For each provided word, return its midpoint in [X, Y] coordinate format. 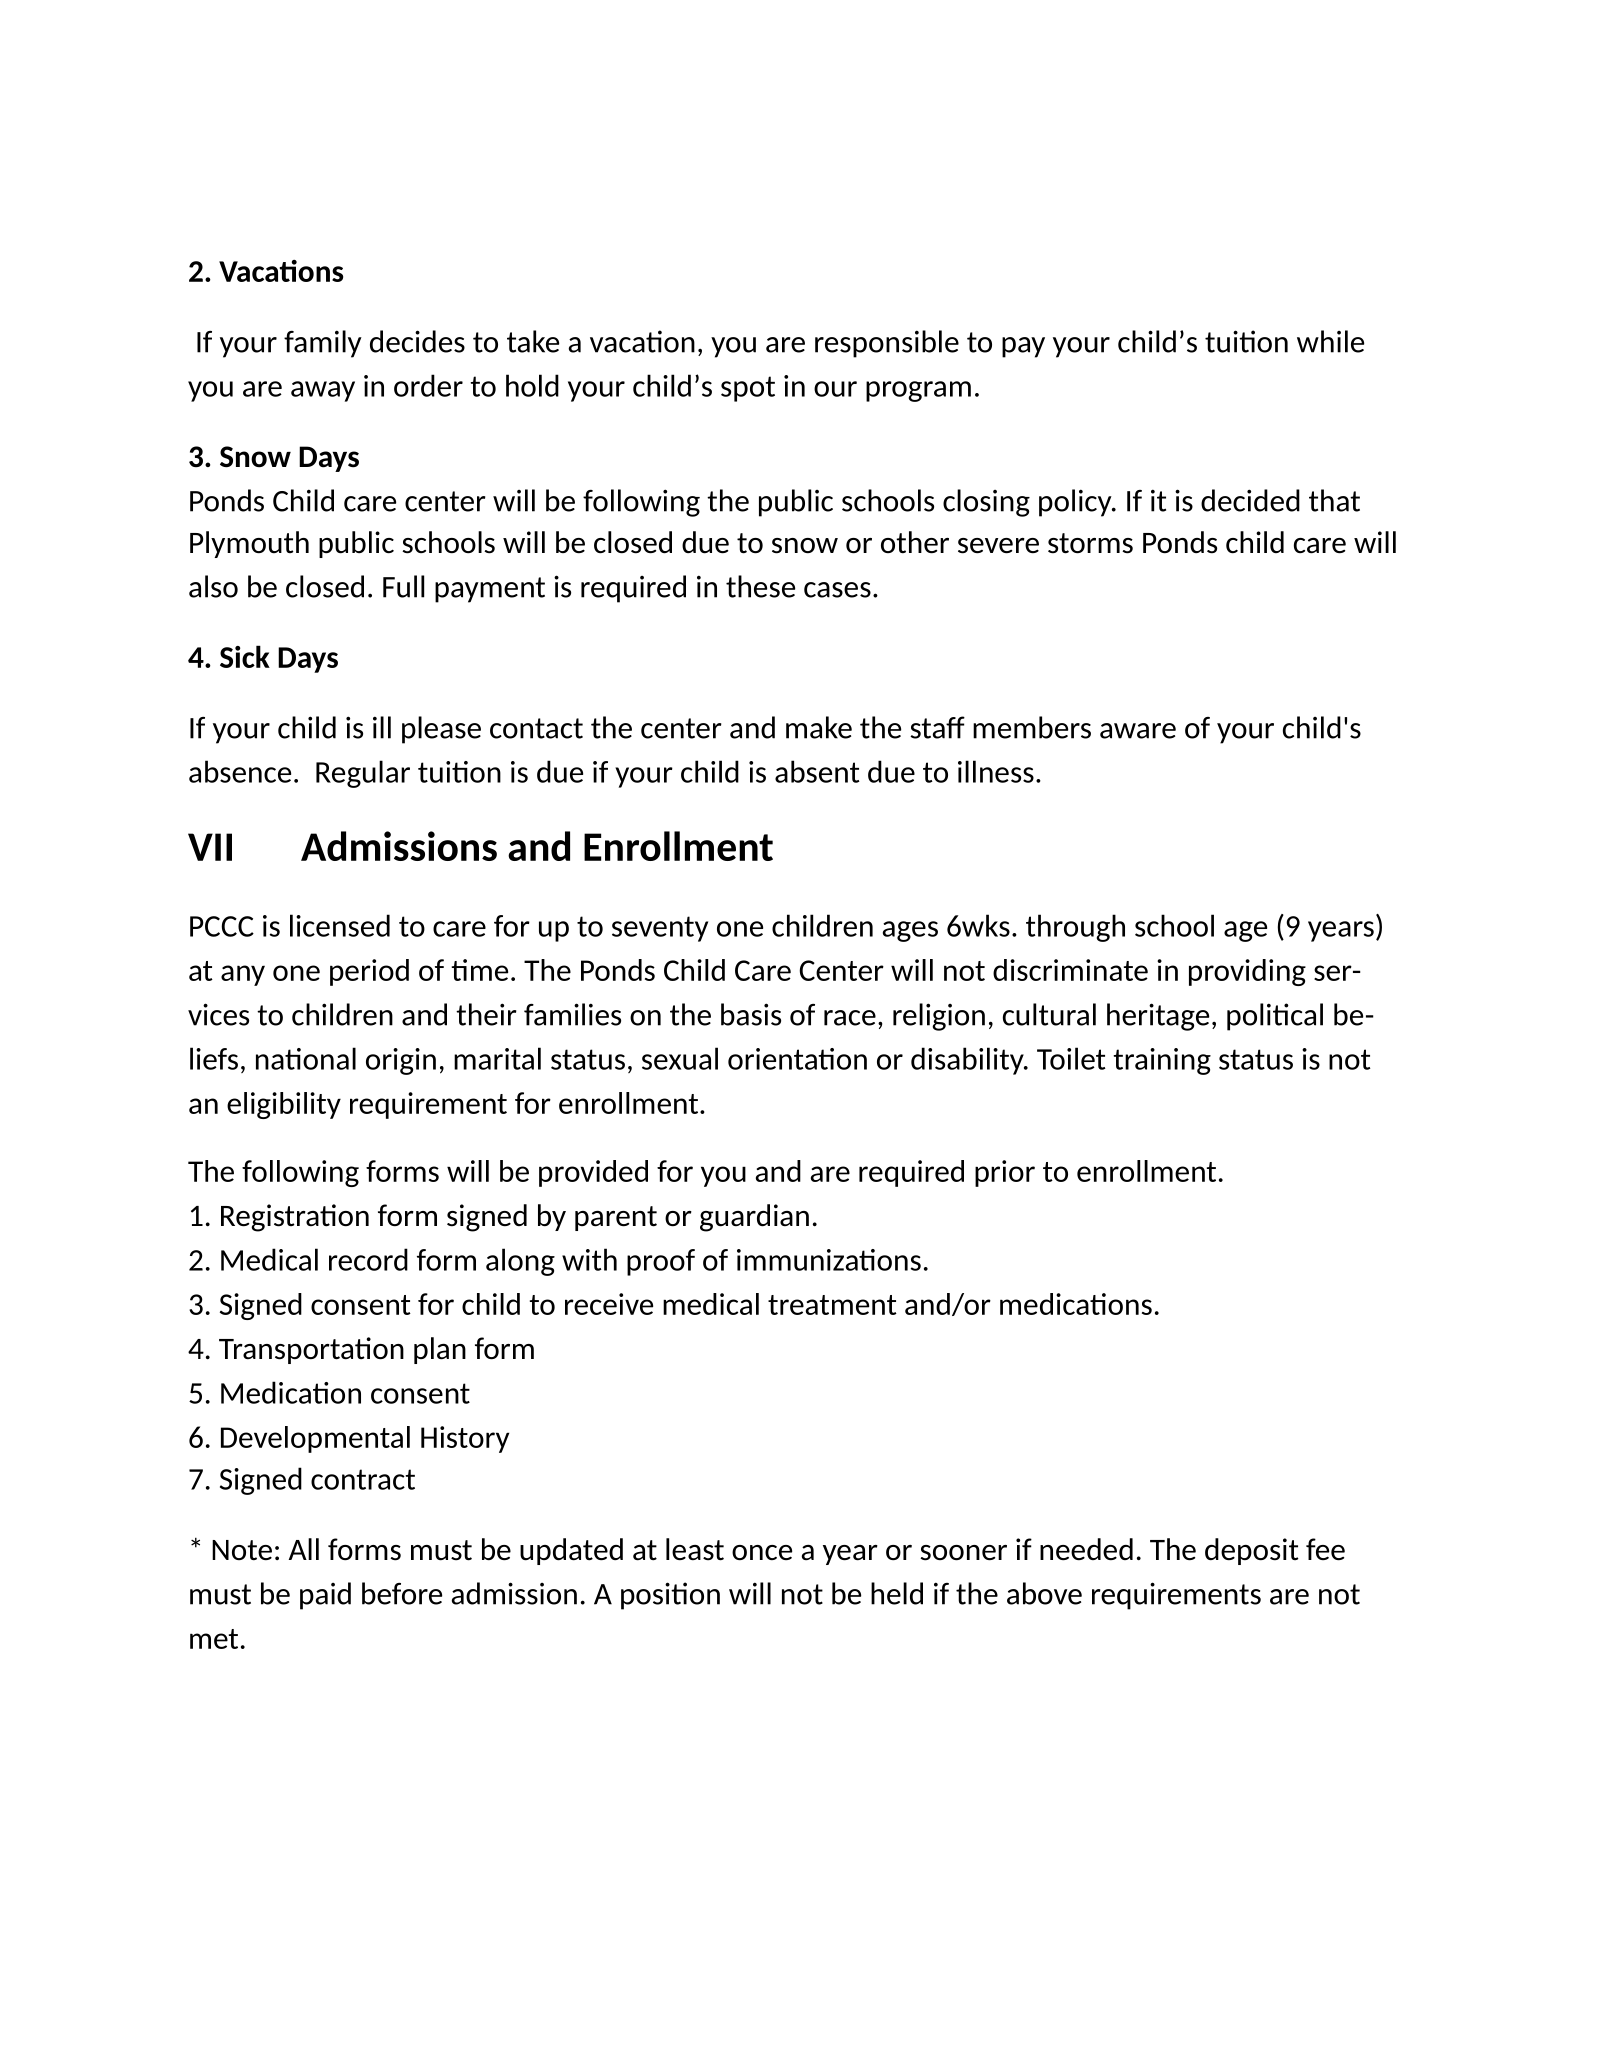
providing [1247, 972]
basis [751, 1014]
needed [1086, 1549]
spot [748, 389]
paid [325, 1596]
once [762, 1552]
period [369, 972]
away [323, 391]
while [1330, 341]
